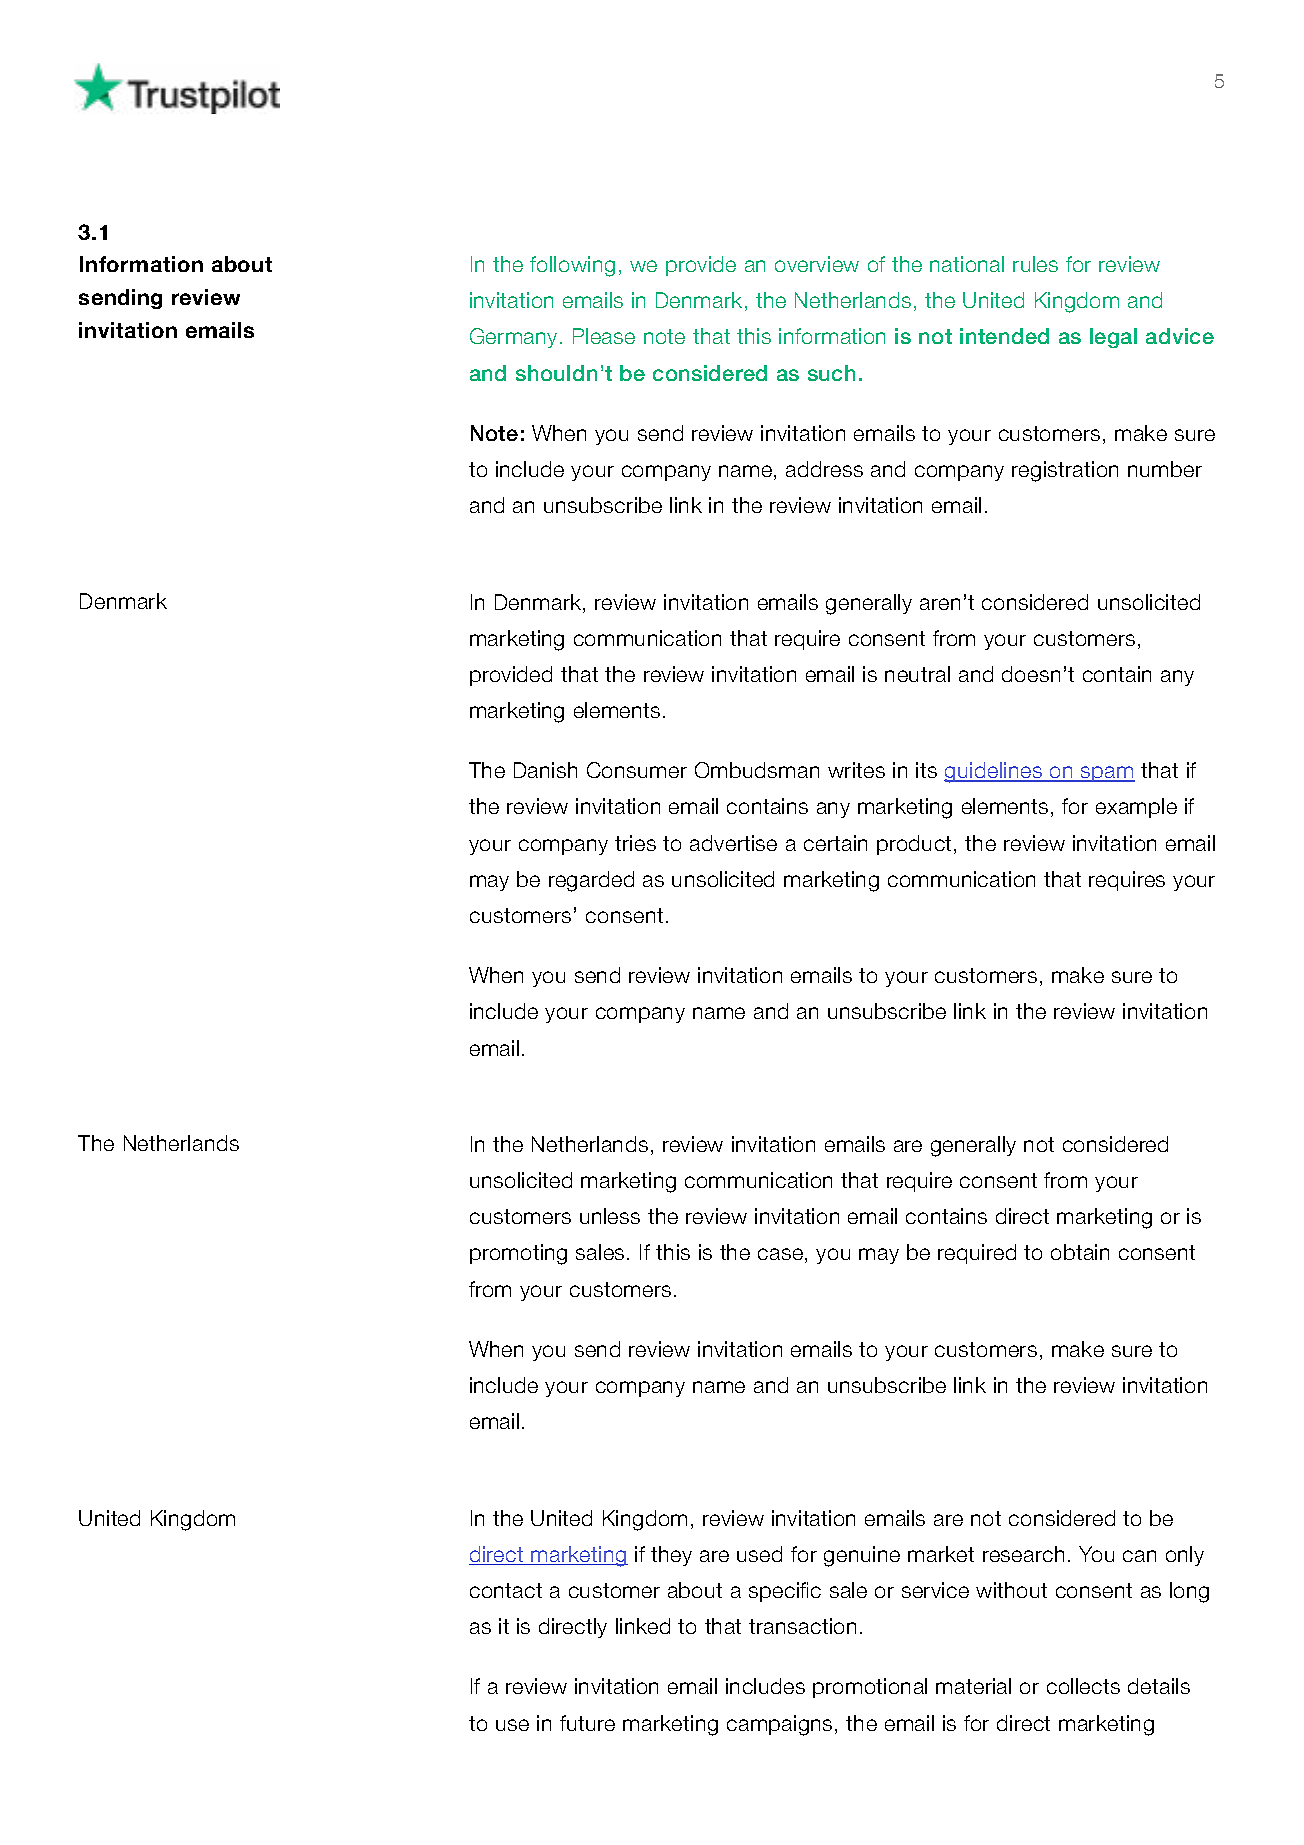 The width and height of the image is (1304, 1845). I want to click on writes, so click(856, 770).
